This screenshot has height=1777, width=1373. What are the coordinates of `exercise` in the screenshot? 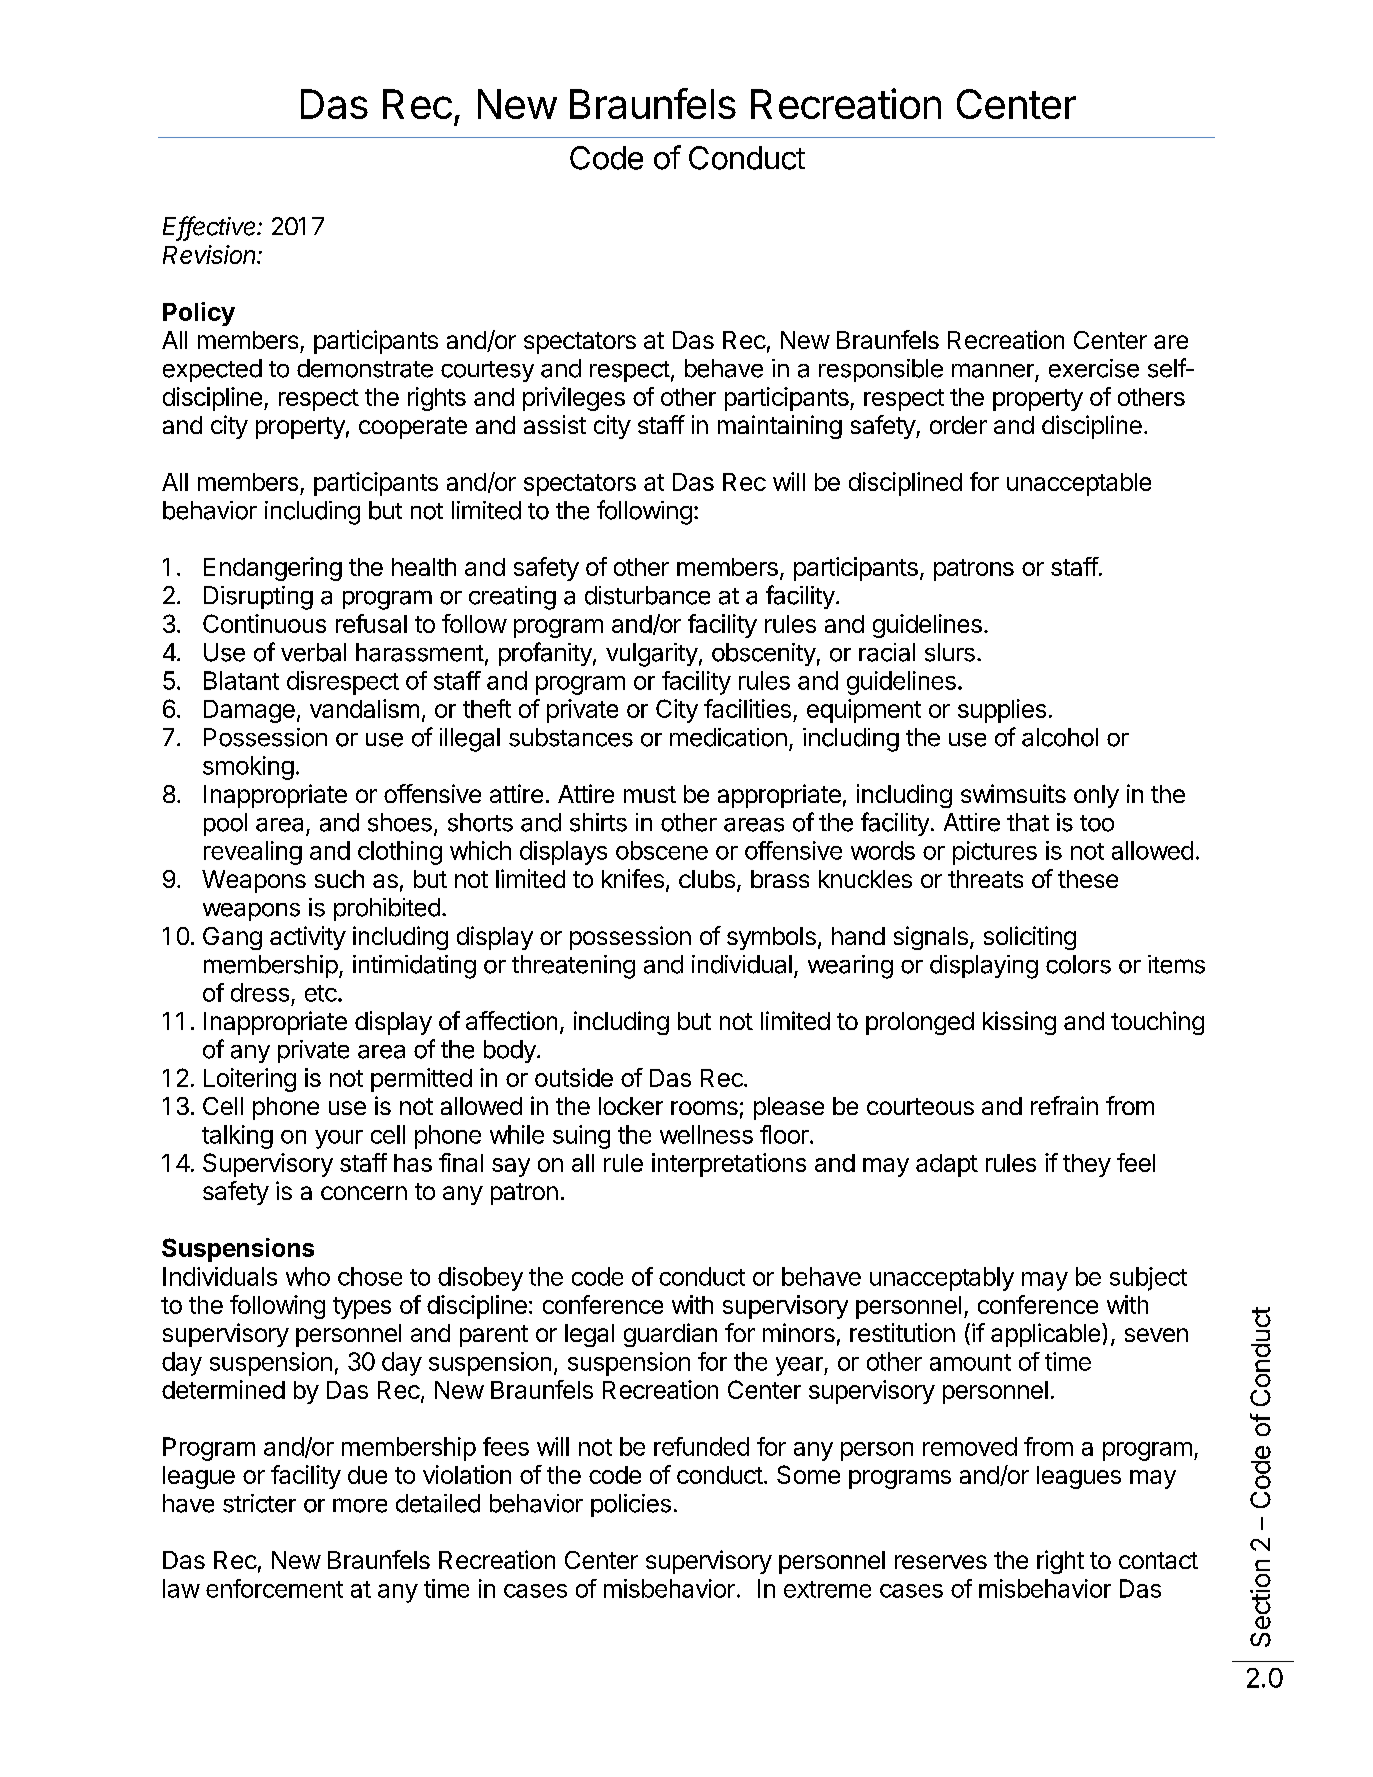 It's located at (1094, 368).
